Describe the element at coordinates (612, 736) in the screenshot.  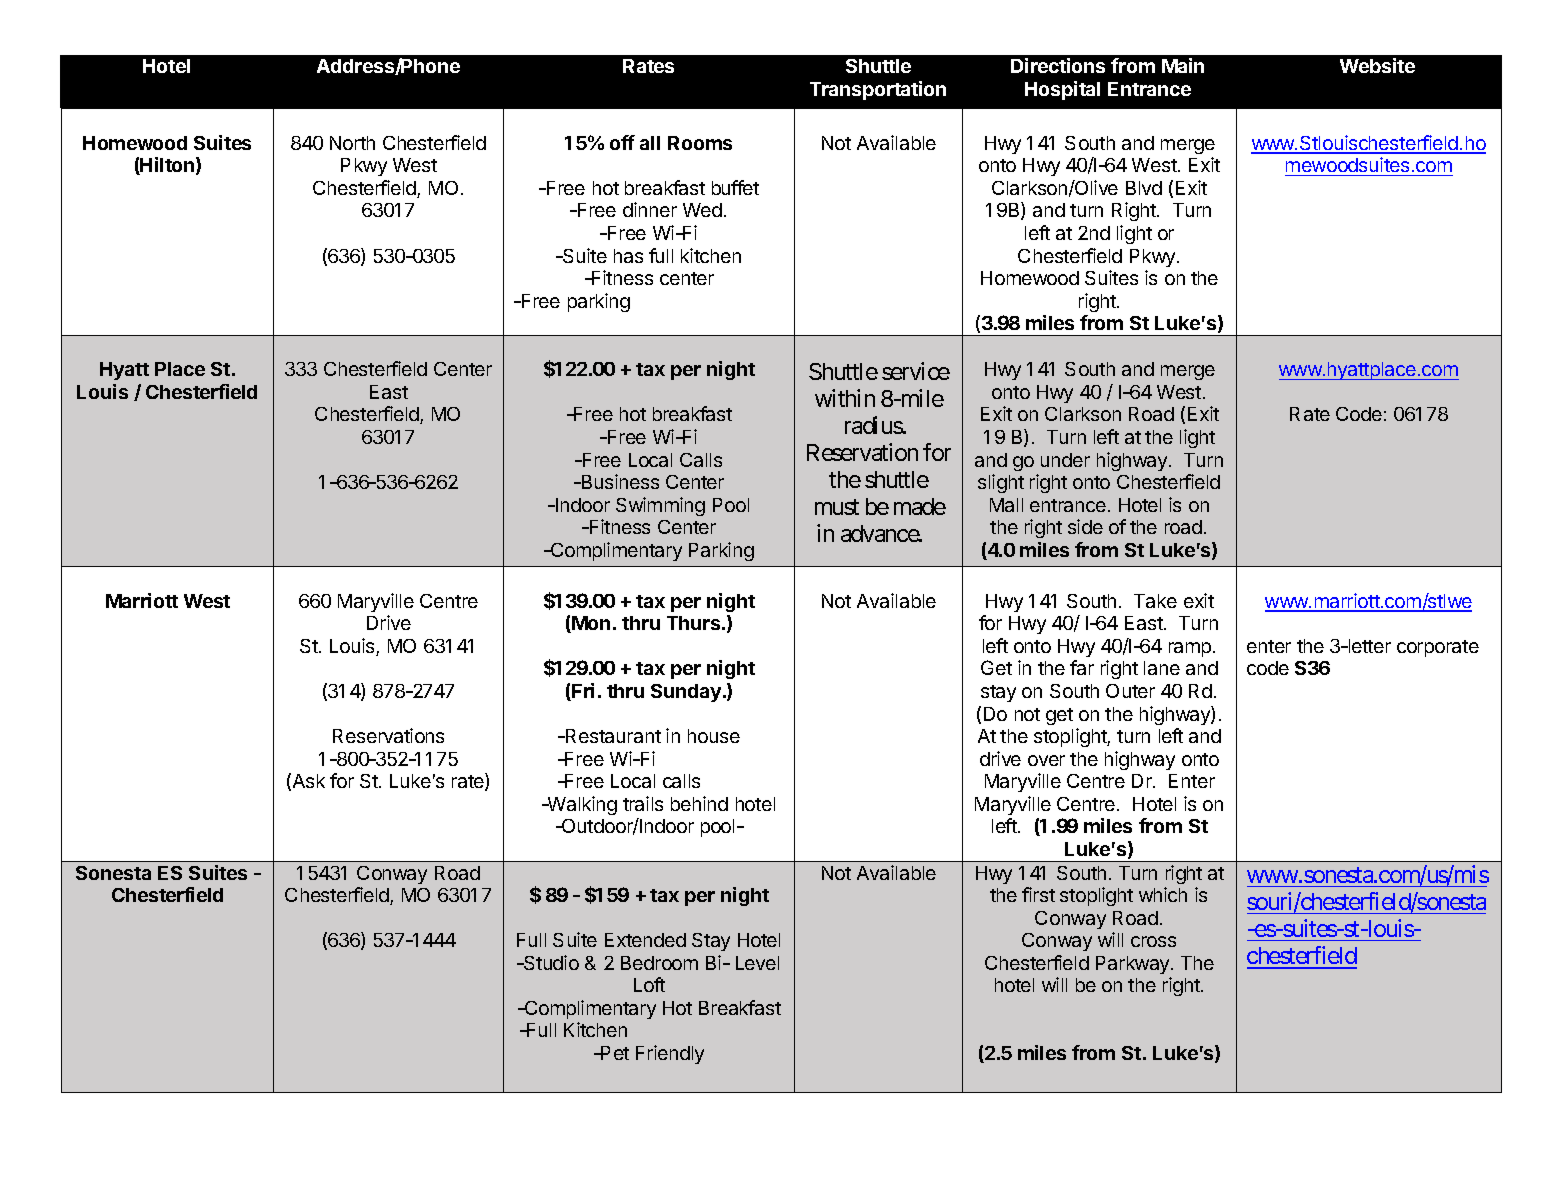
I see `Restaurant` at that location.
